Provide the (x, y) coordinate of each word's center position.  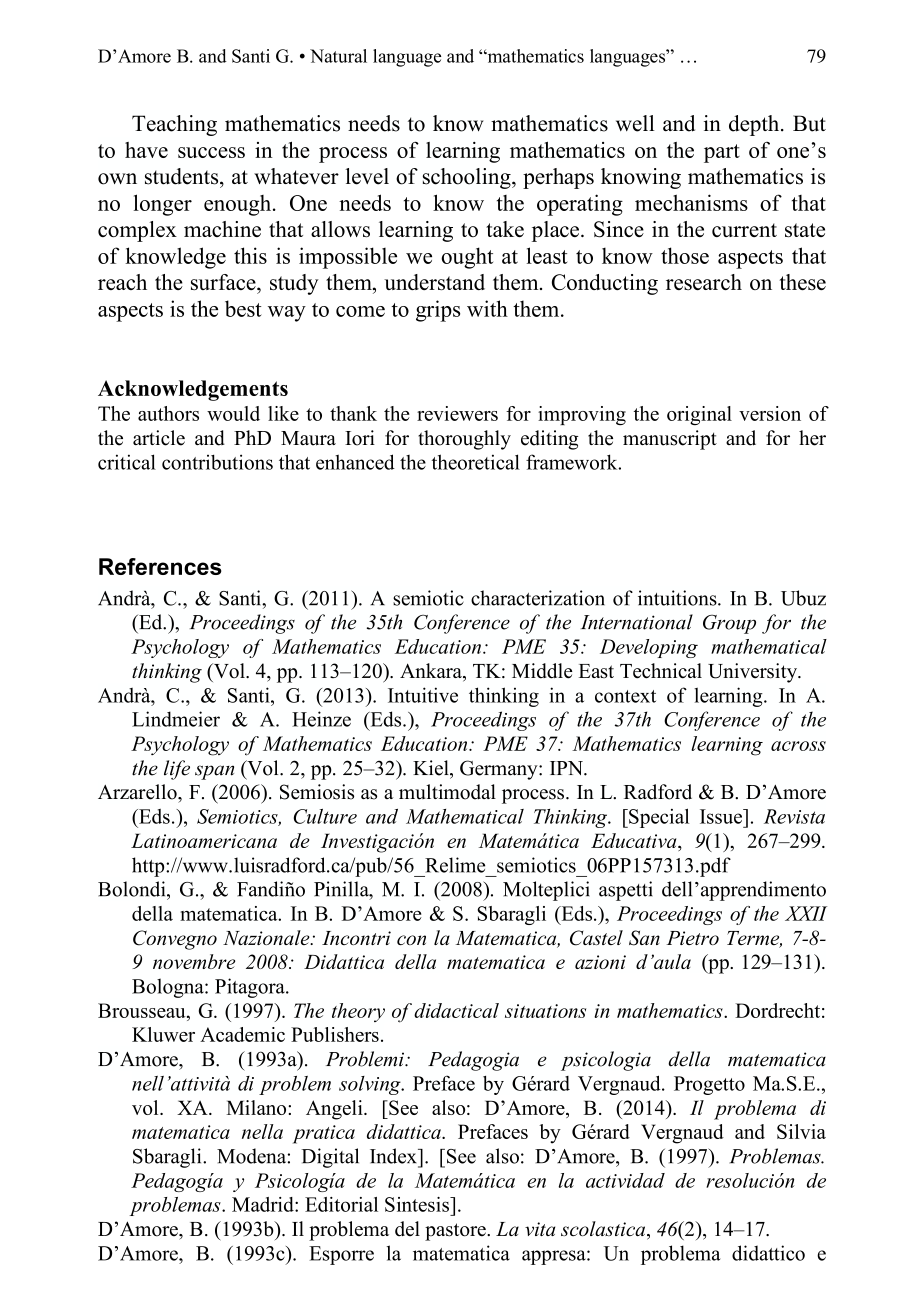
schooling (468, 178)
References (160, 566)
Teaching (174, 125)
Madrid (264, 1204)
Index (394, 1156)
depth (755, 125)
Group (729, 624)
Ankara (432, 672)
